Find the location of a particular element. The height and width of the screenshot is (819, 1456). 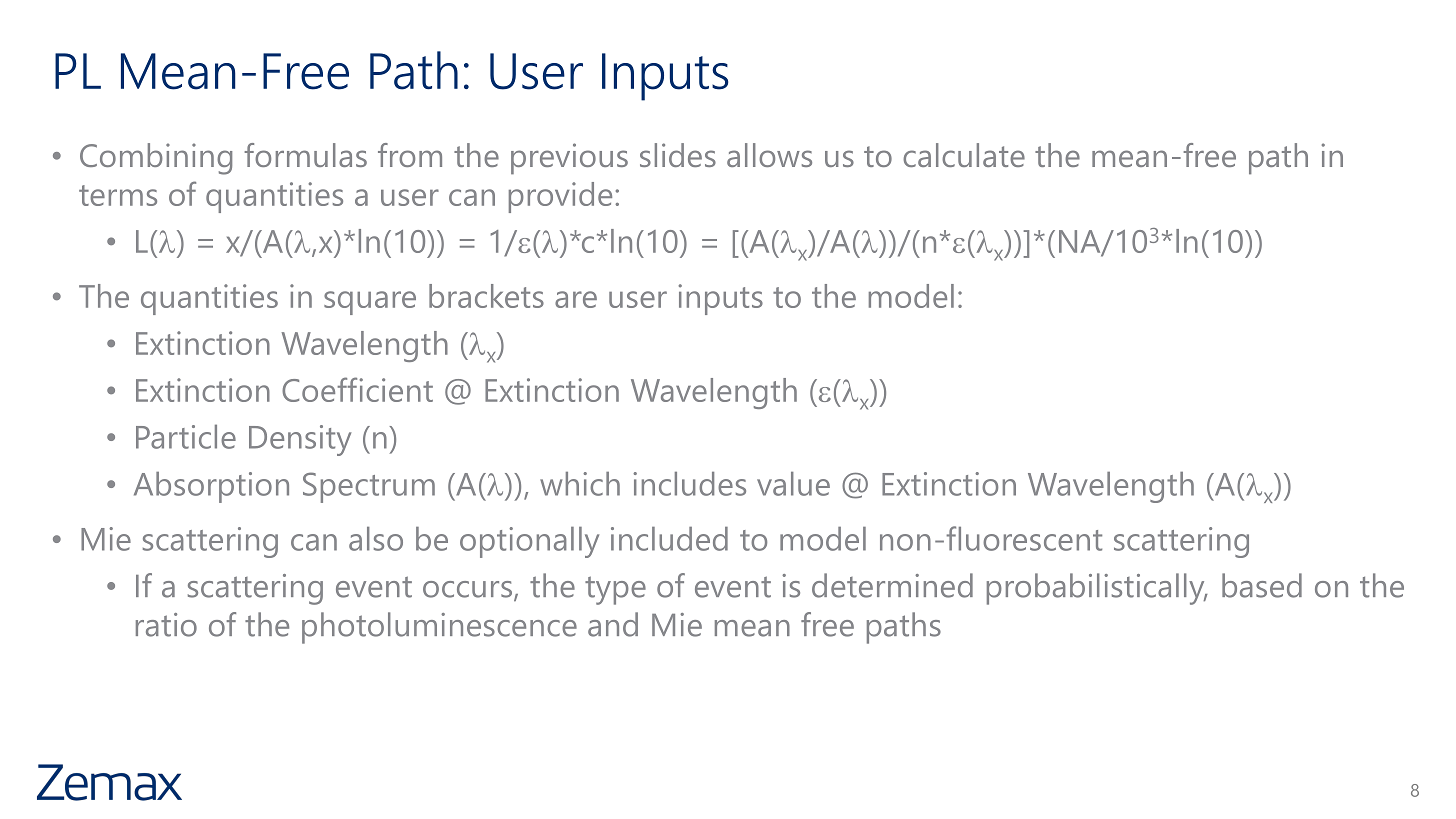

slides is located at coordinates (678, 155).
